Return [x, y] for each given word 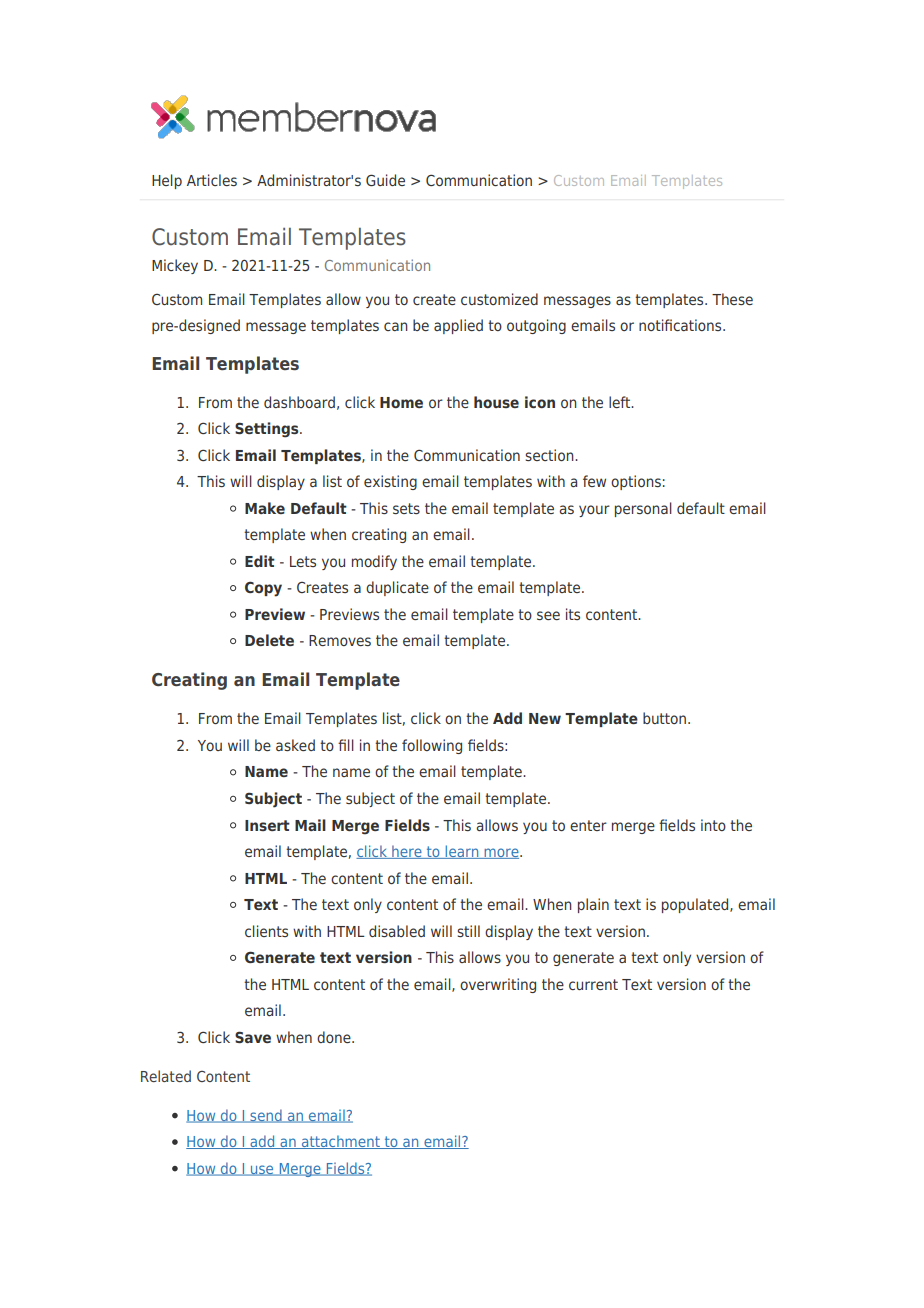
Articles [212, 180]
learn [462, 852]
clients [266, 931]
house [496, 402]
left [621, 402]
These [732, 299]
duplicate [397, 588]
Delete [269, 640]
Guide [385, 180]
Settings [268, 430]
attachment [341, 1142]
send [266, 1116]
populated [696, 905]
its [573, 614]
